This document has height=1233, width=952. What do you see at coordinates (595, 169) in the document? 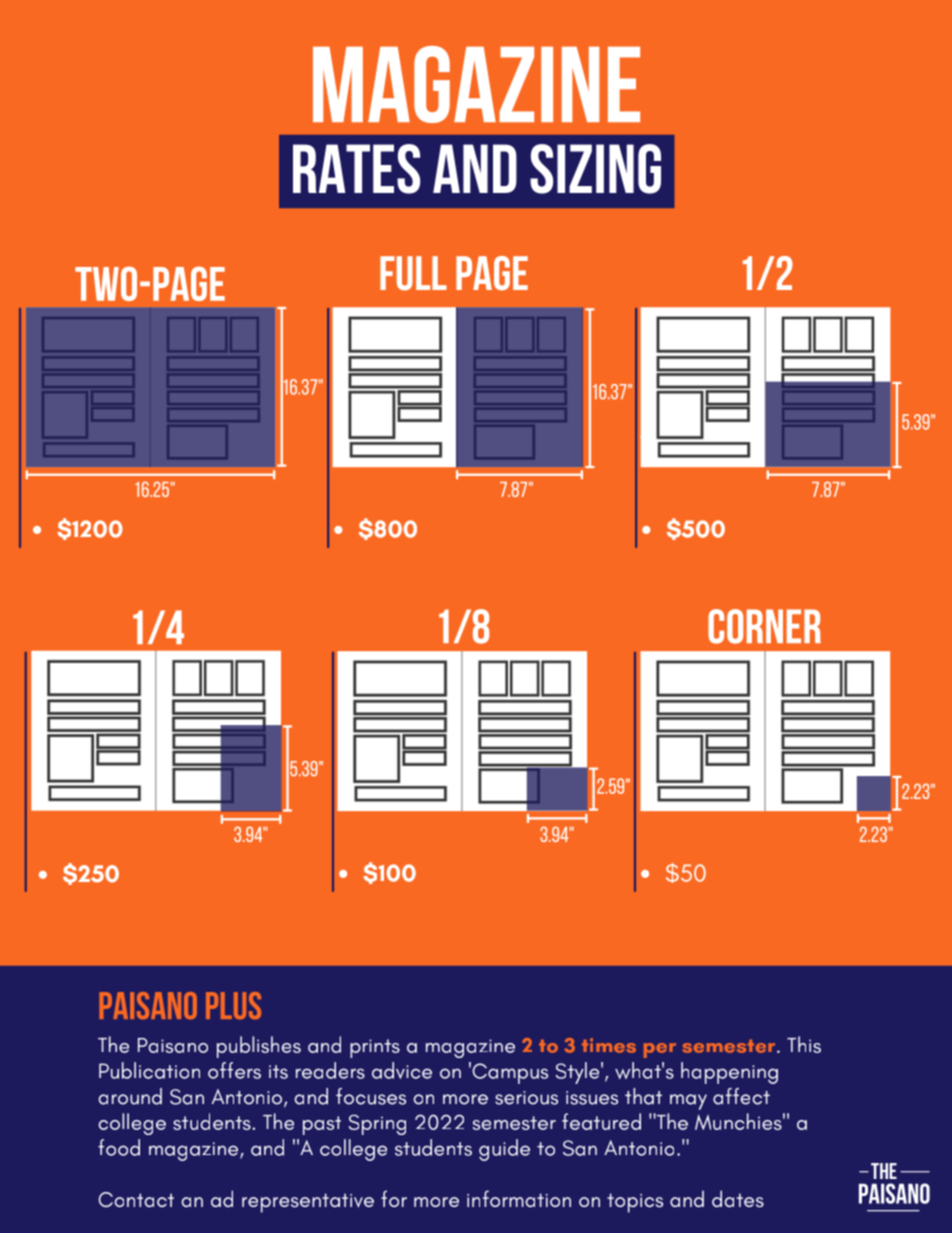
I see `Sizing` at bounding box center [595, 169].
